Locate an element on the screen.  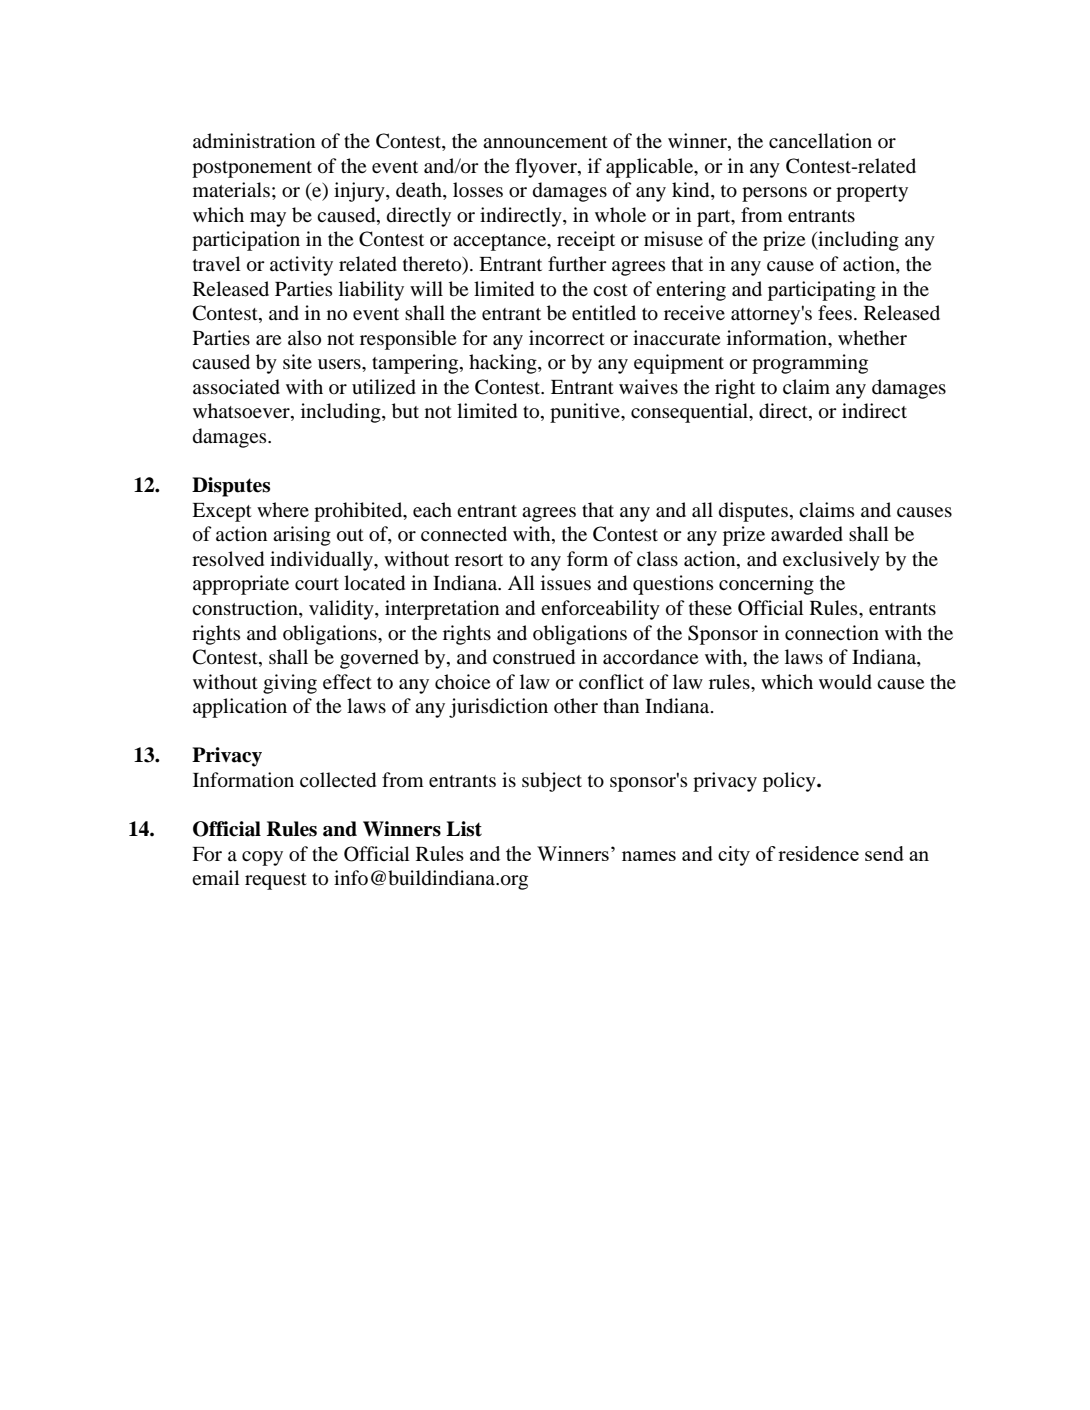
would is located at coordinates (845, 682).
